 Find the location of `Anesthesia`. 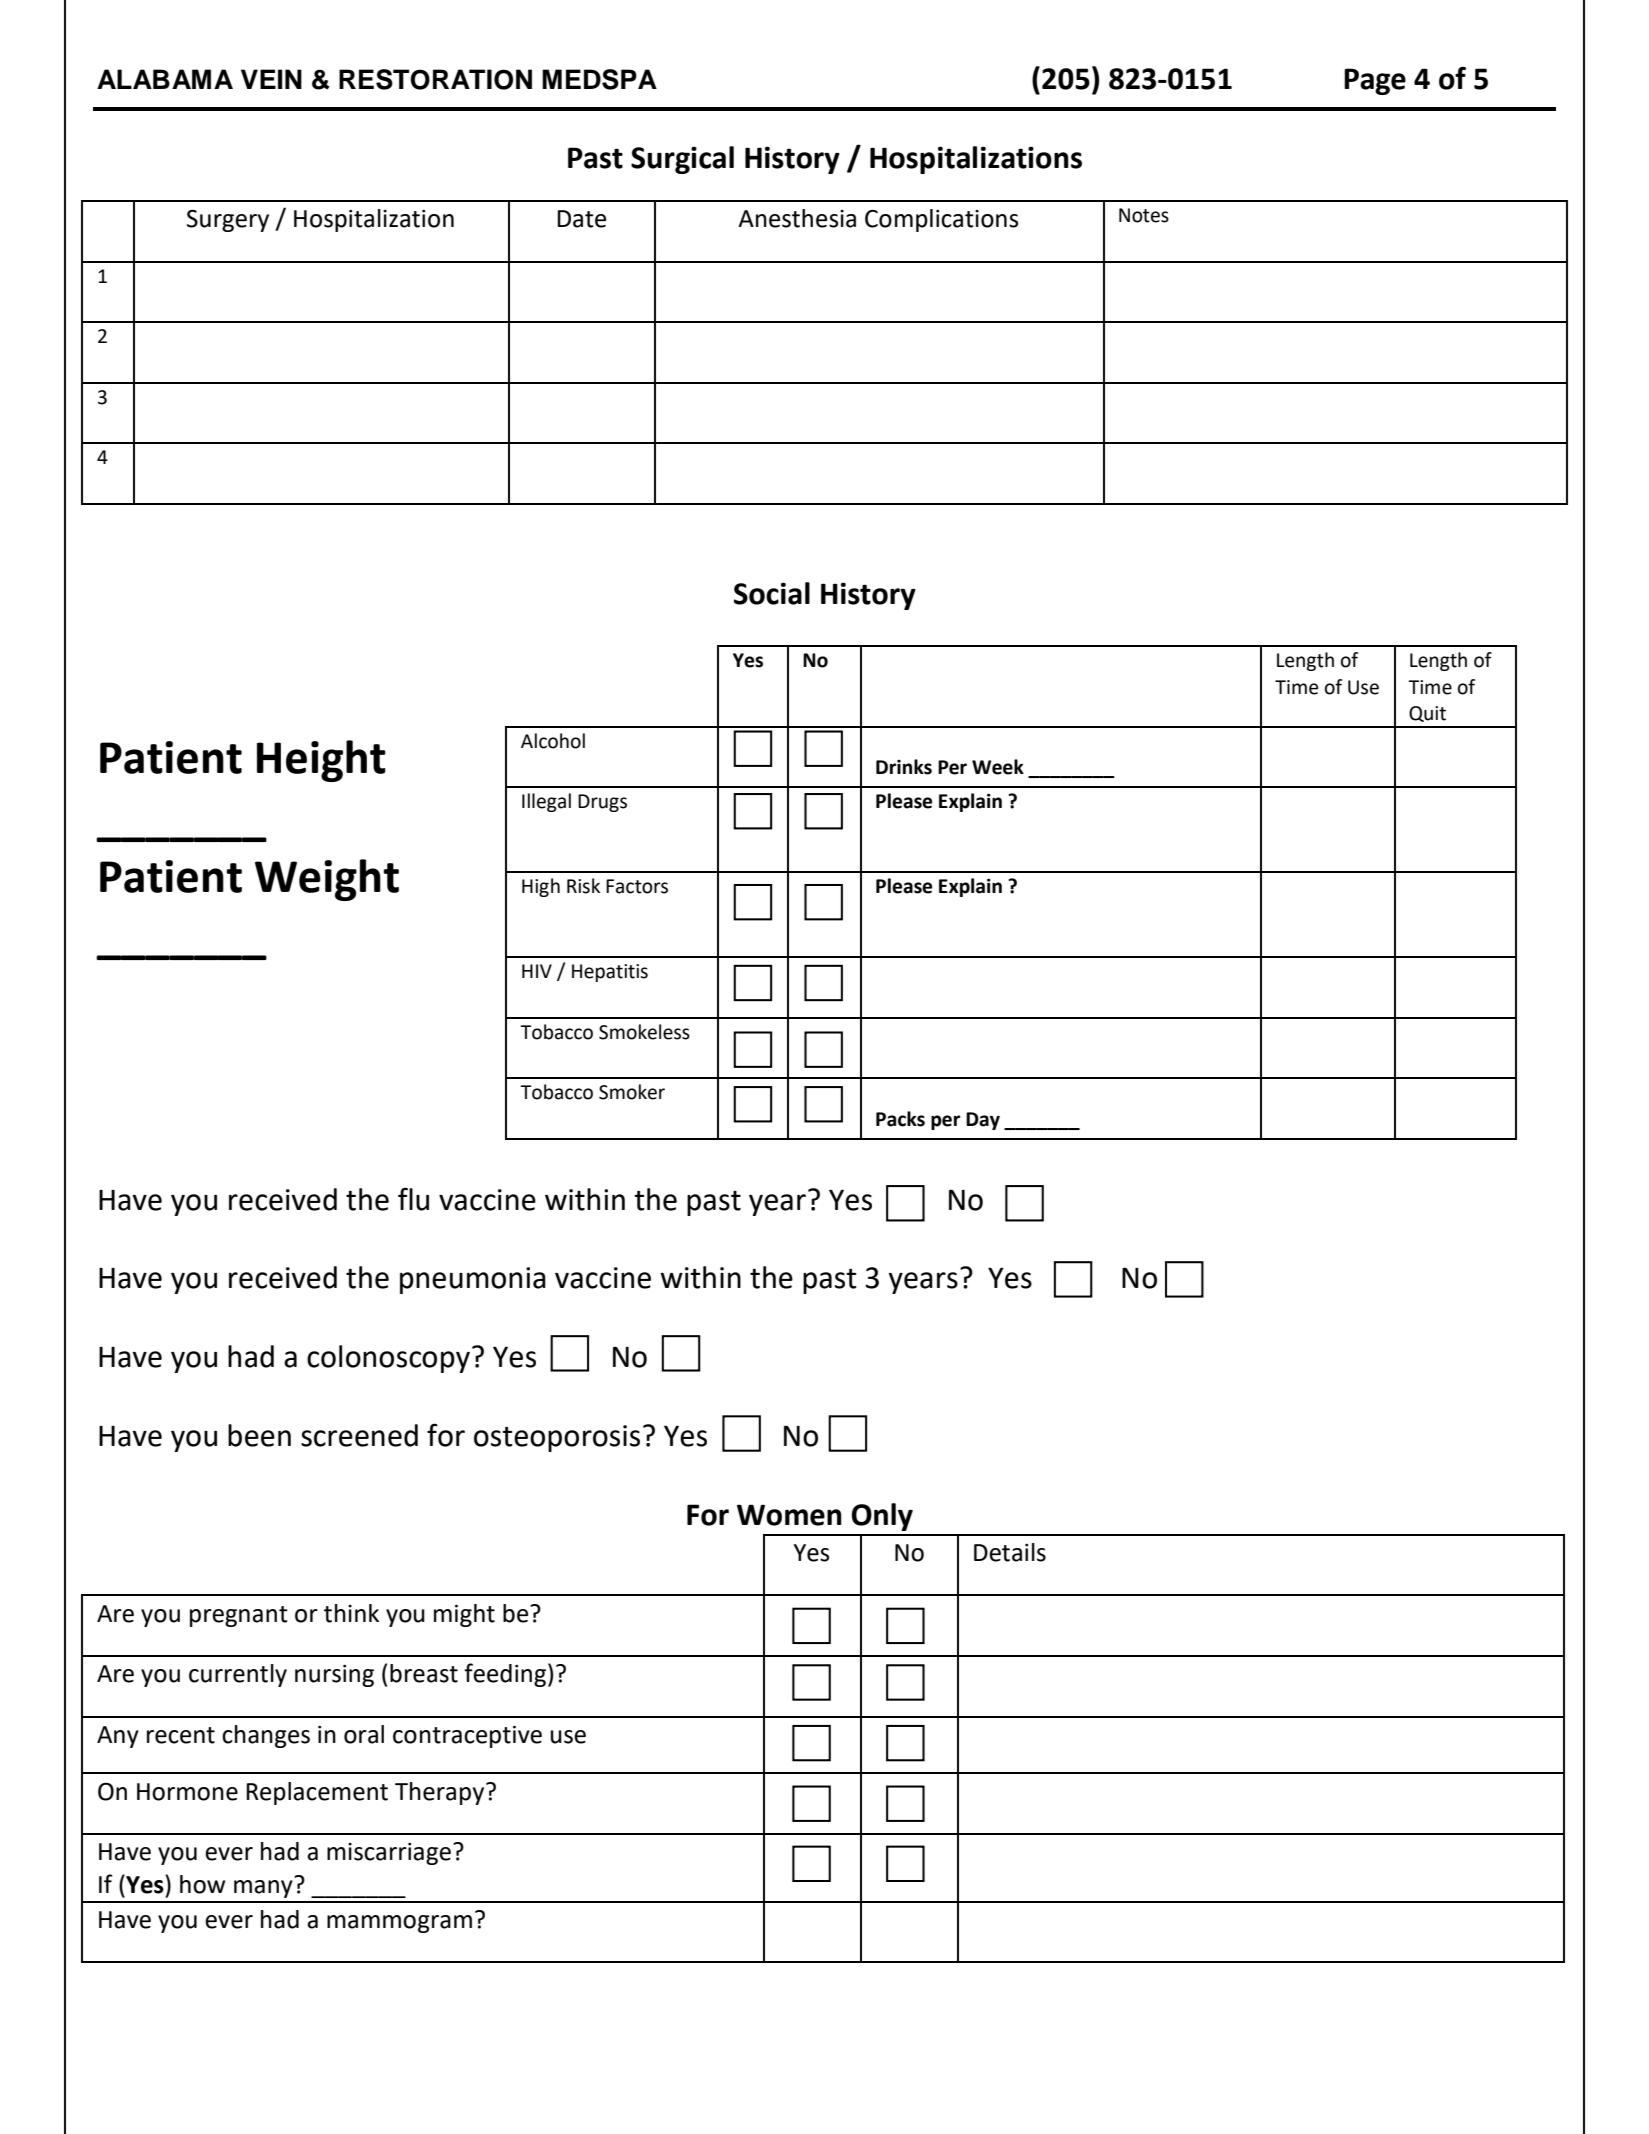

Anesthesia is located at coordinates (797, 218).
